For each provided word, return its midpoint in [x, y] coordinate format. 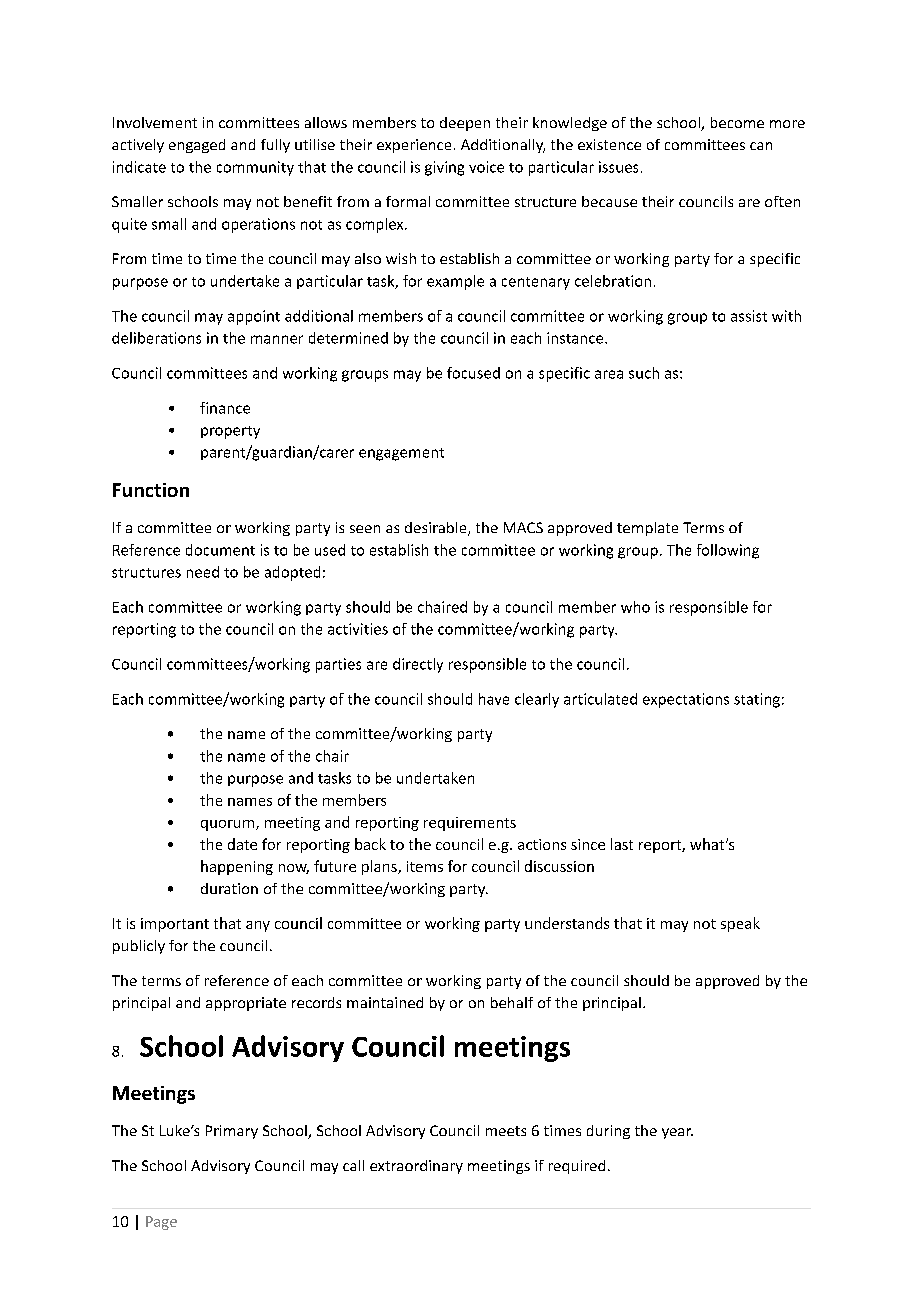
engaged [197, 146]
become [737, 122]
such [644, 373]
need [203, 572]
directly [418, 665]
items [425, 866]
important [175, 925]
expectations [686, 700]
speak [740, 924]
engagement [401, 454]
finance [225, 408]
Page [161, 1223]
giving [444, 168]
